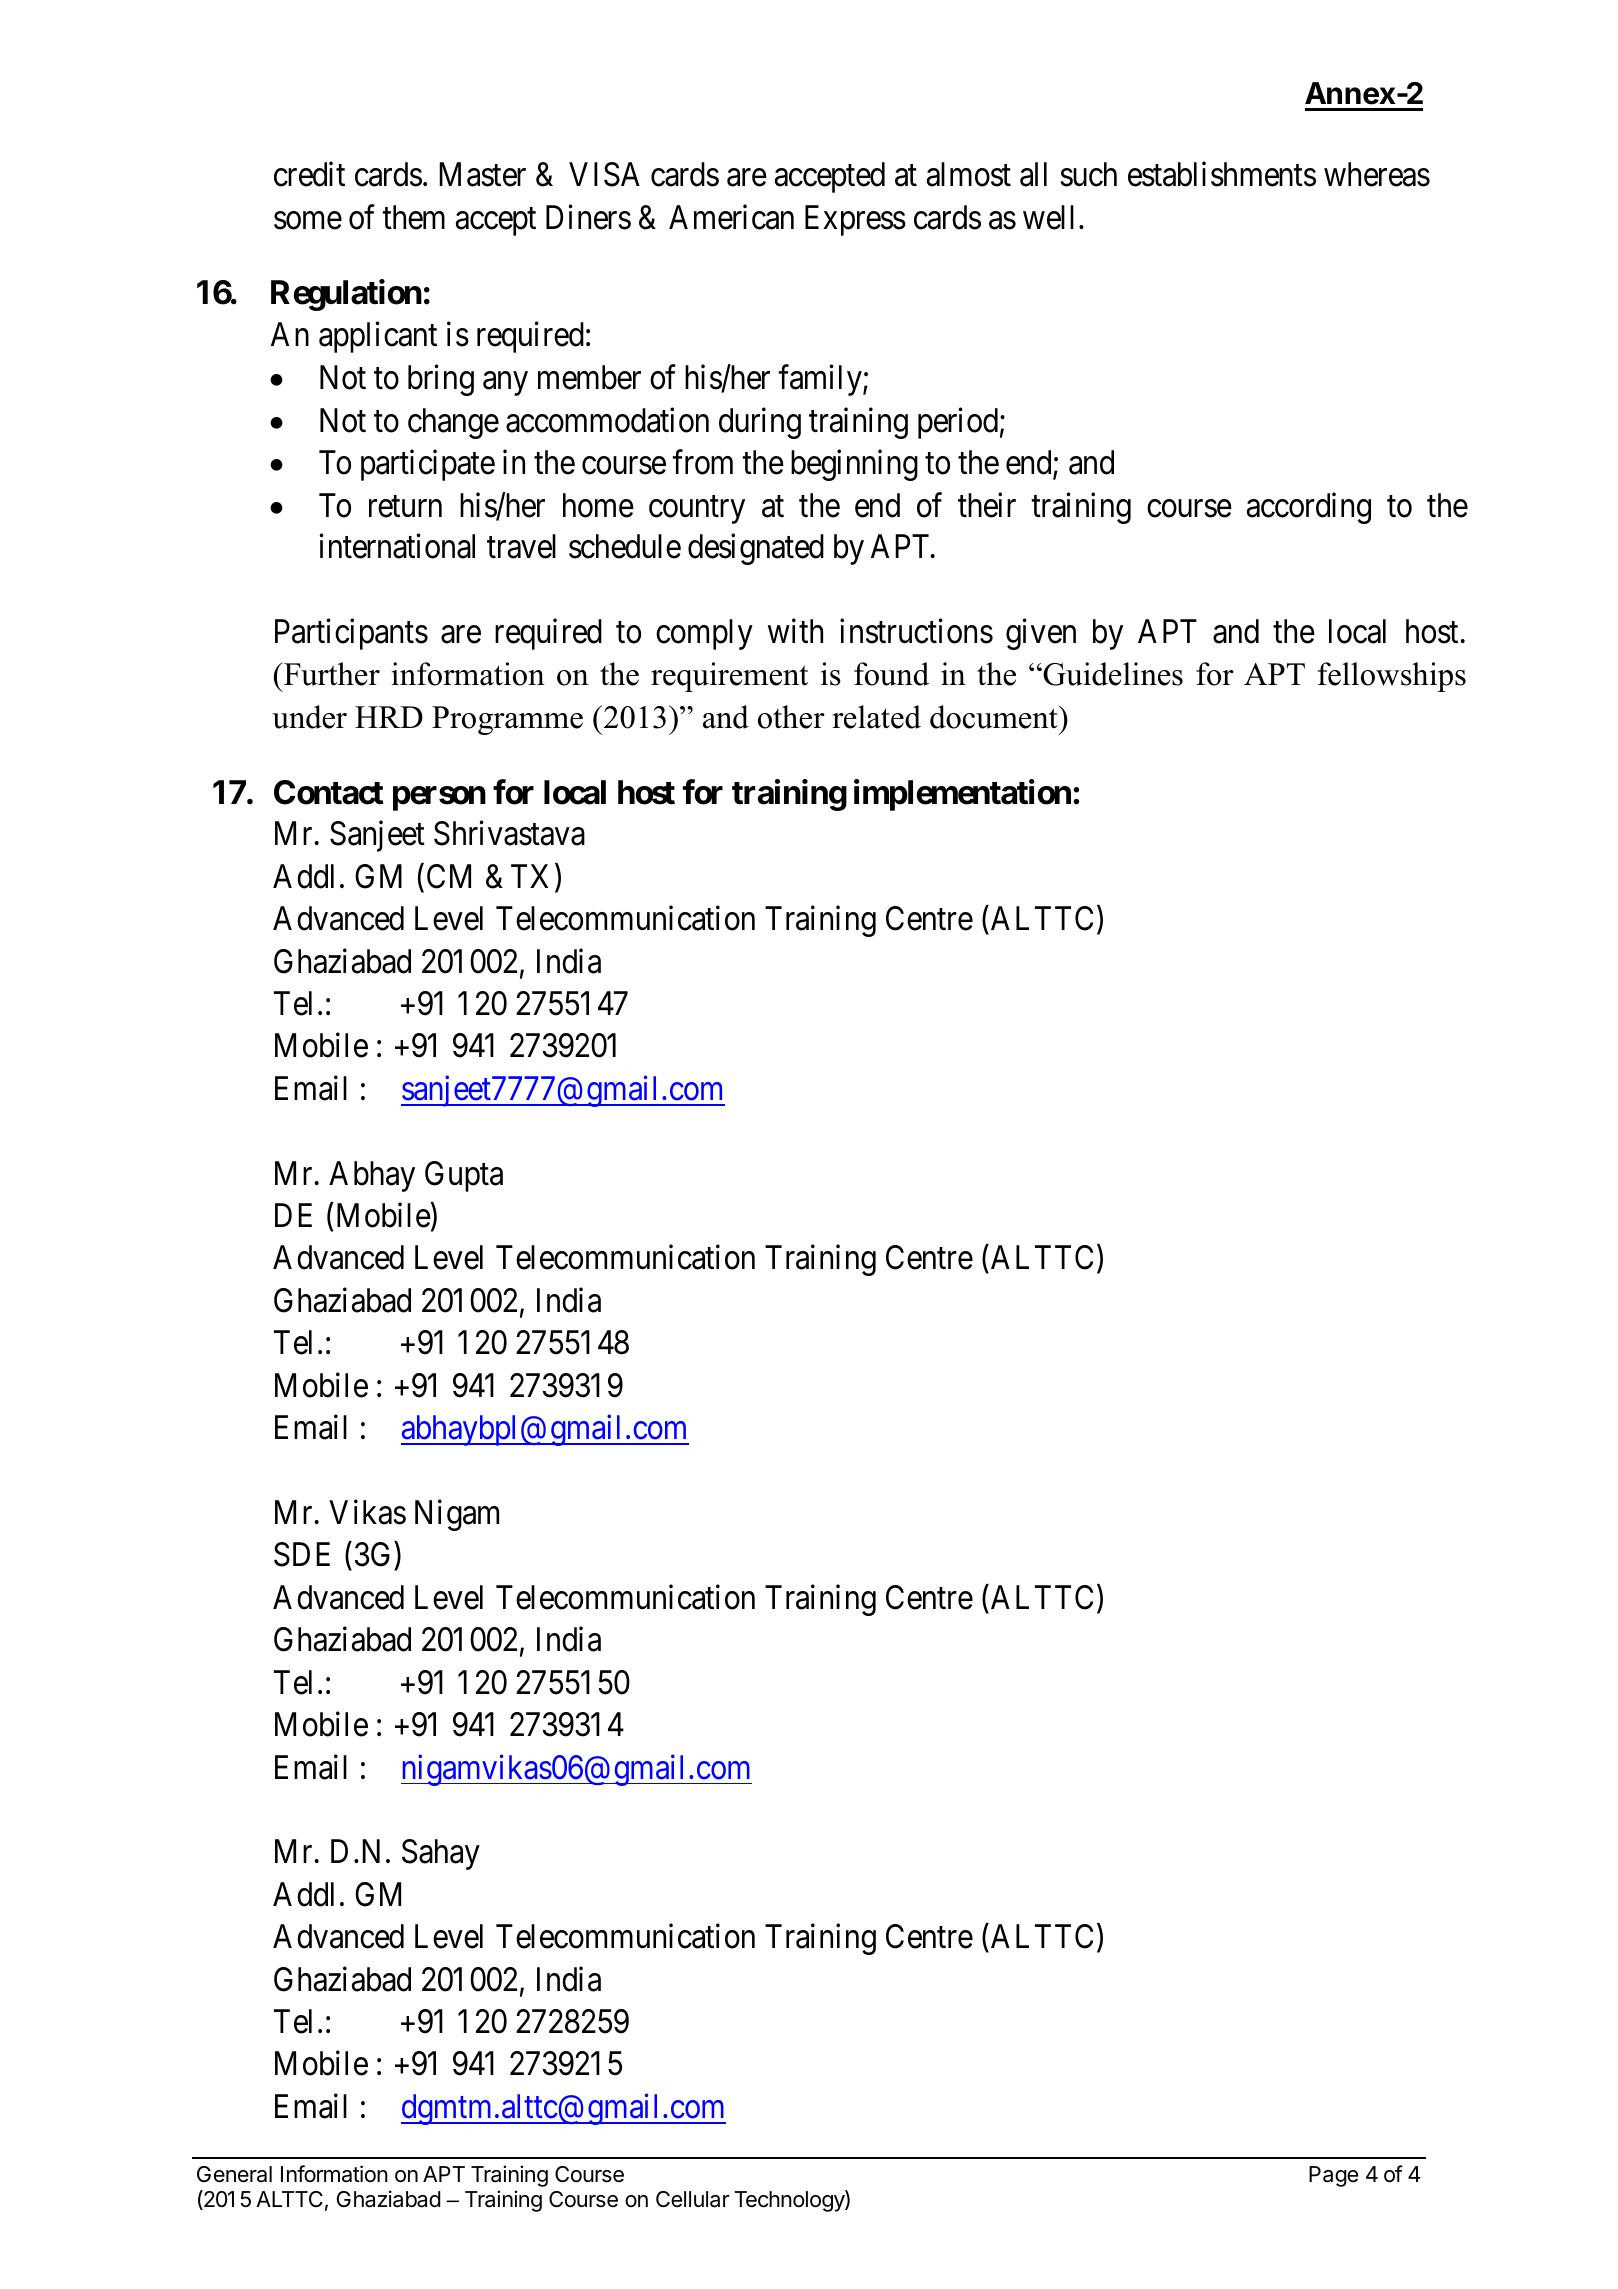  Describe the element at coordinates (464, 1176) in the document. I see `Gupta` at that location.
